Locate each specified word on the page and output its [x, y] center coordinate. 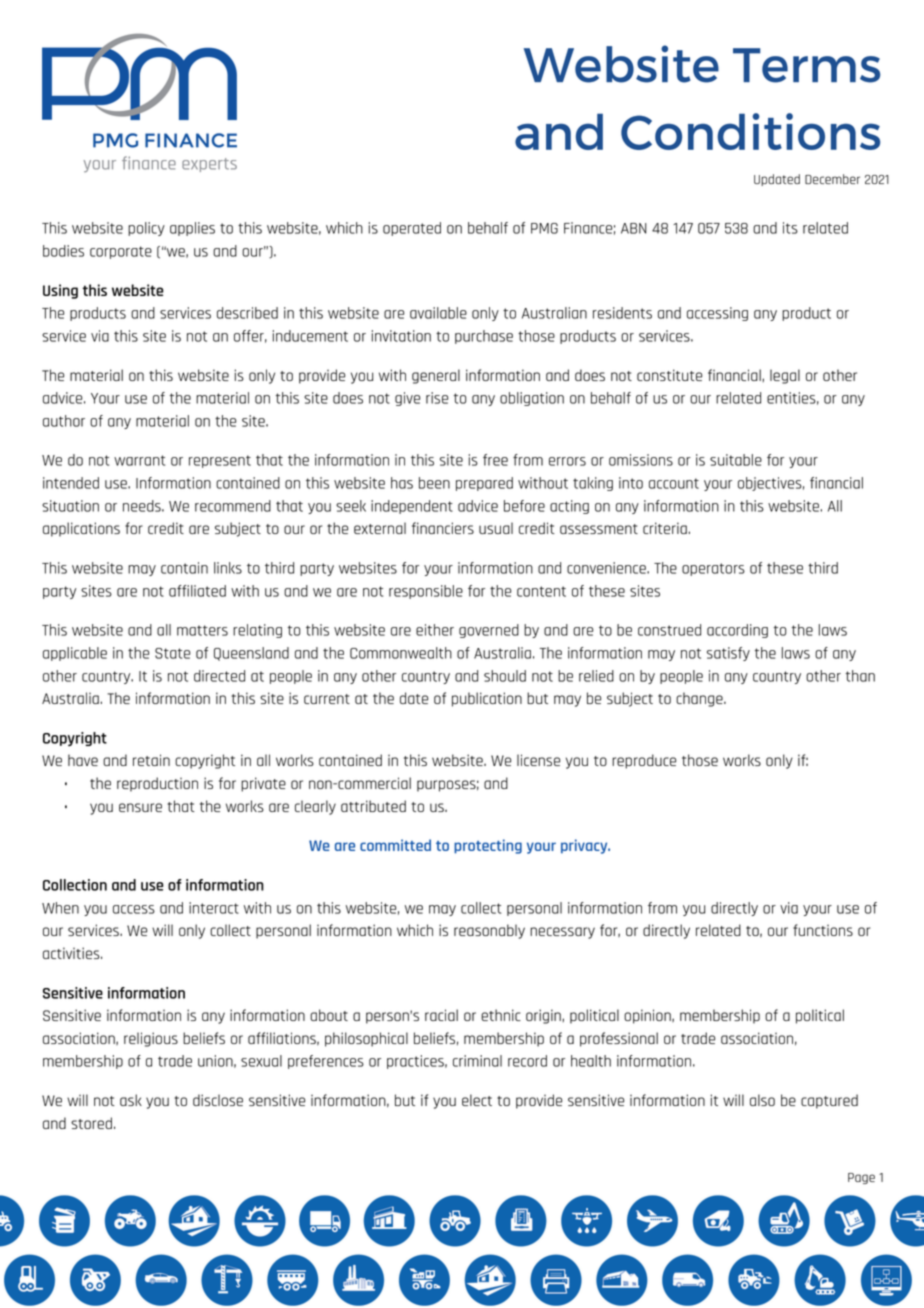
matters [202, 630]
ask [131, 1100]
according [737, 631]
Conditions [750, 131]
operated [412, 229]
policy [146, 229]
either [435, 630]
